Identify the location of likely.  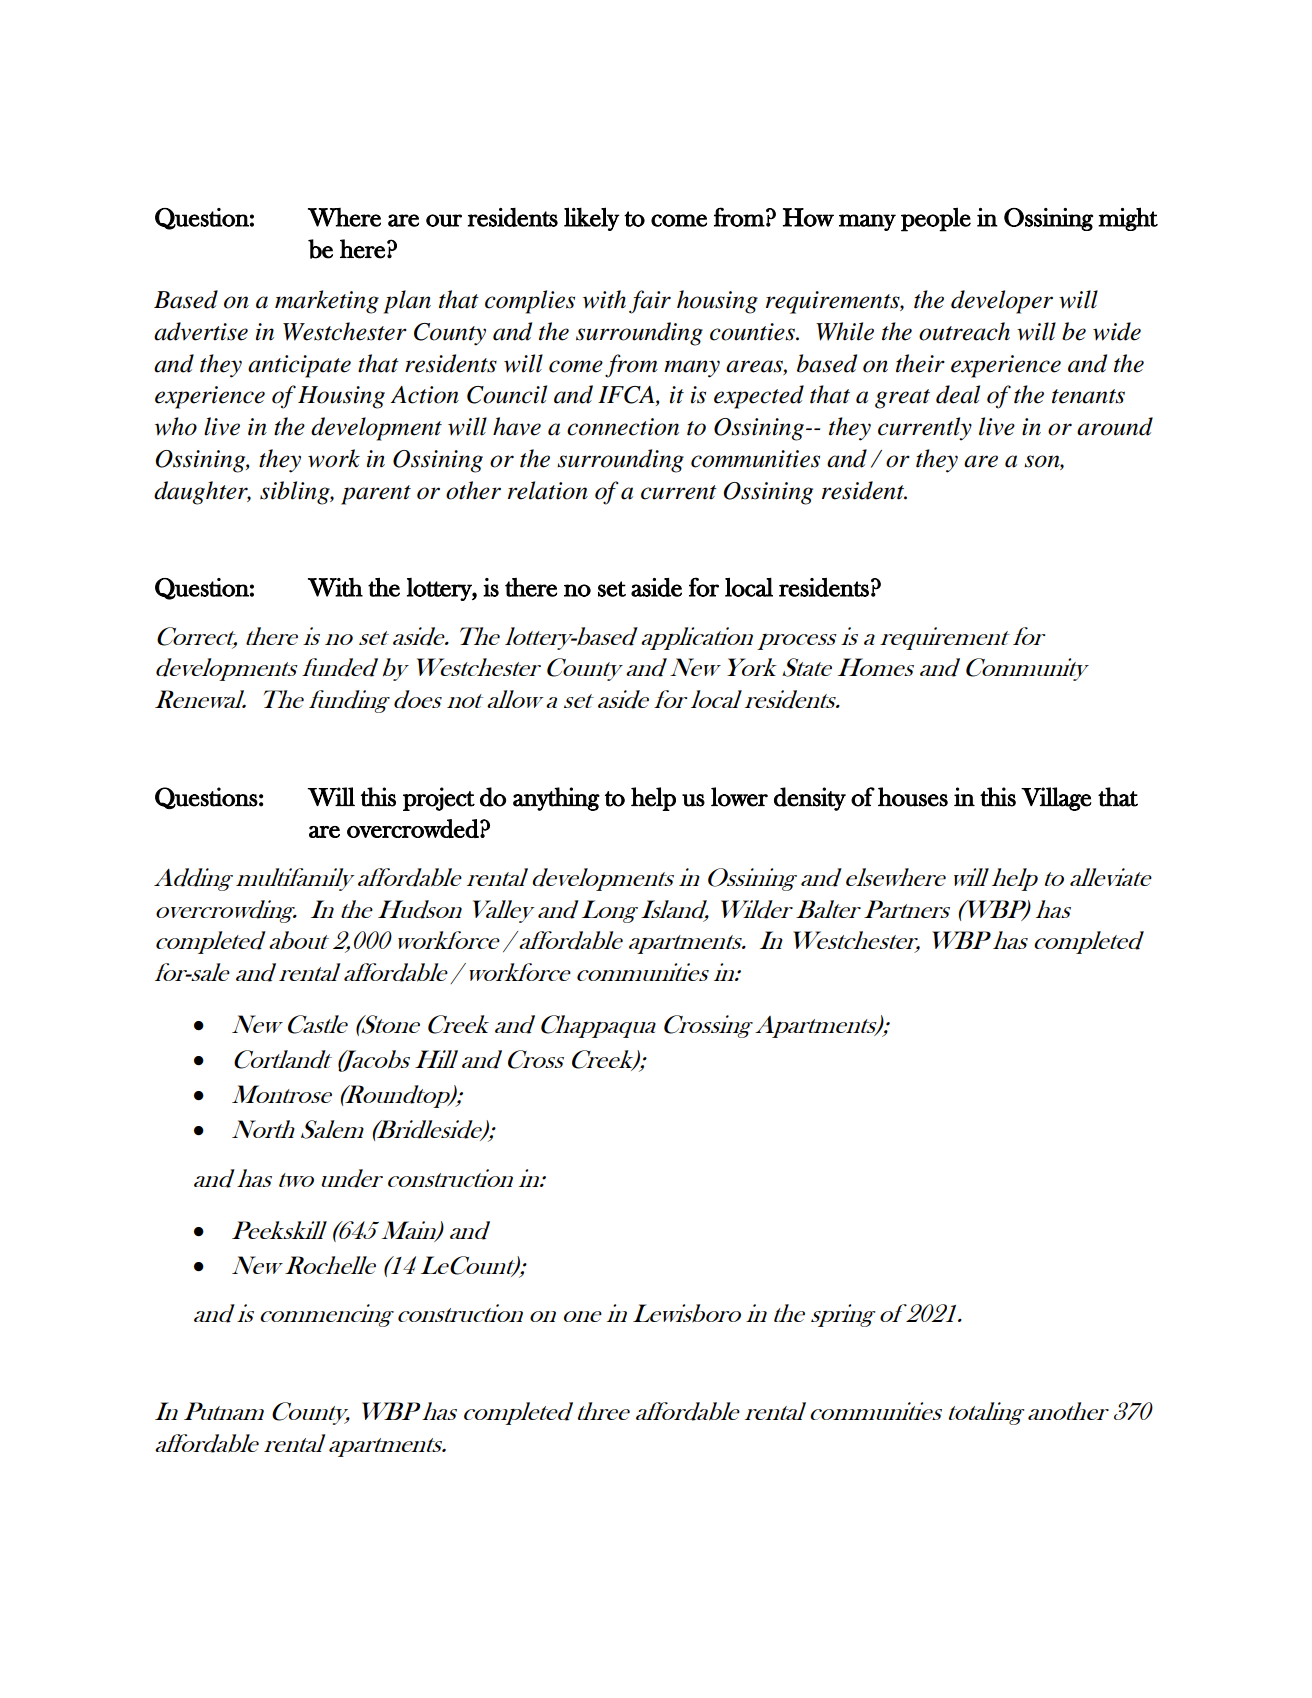
(592, 219).
